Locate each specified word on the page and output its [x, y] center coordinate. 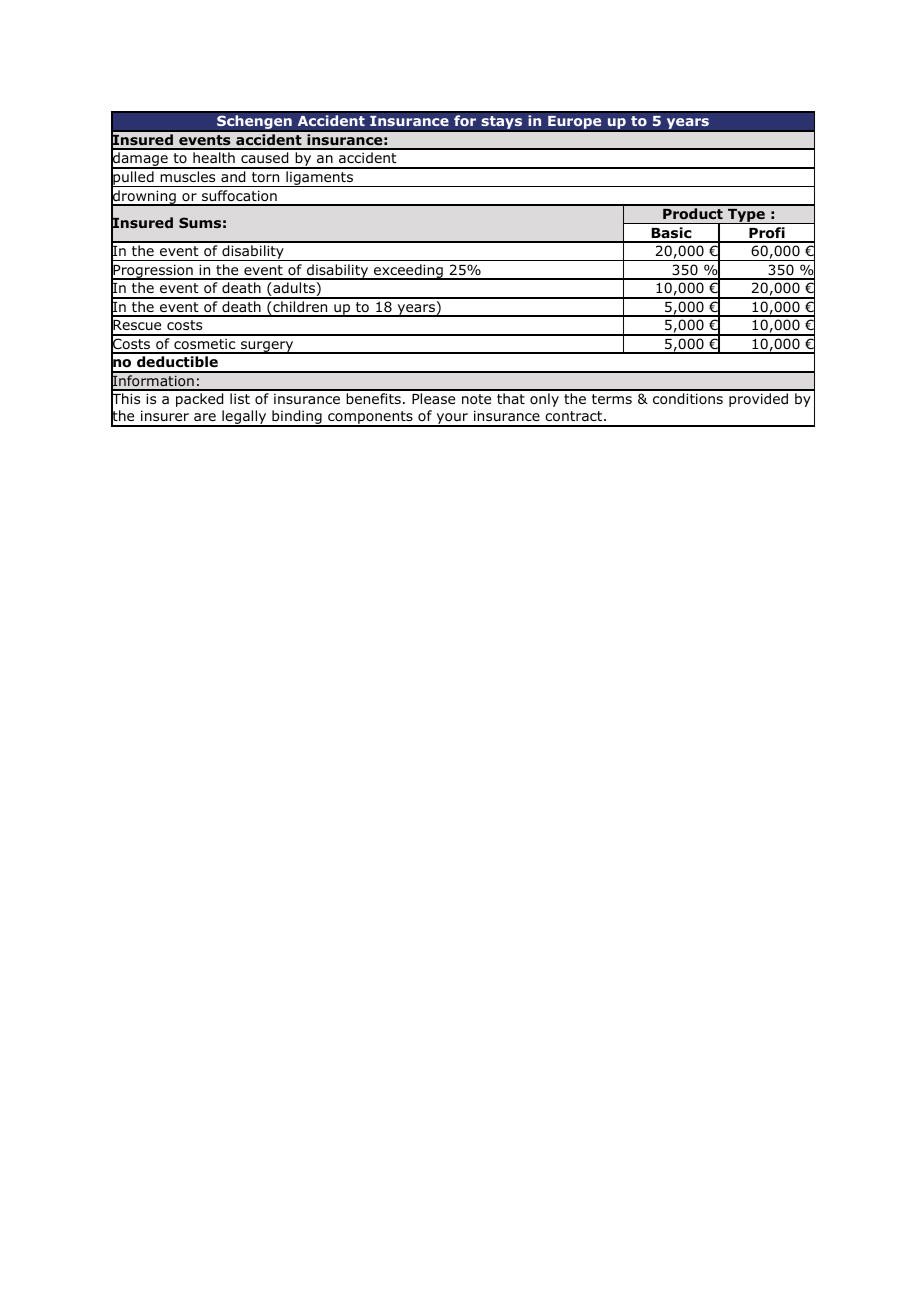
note [476, 399]
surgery [267, 347]
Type [746, 216]
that [511, 398]
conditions [688, 399]
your [452, 420]
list [240, 398]
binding [297, 418]
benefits [373, 398]
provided [758, 400]
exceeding [408, 272]
